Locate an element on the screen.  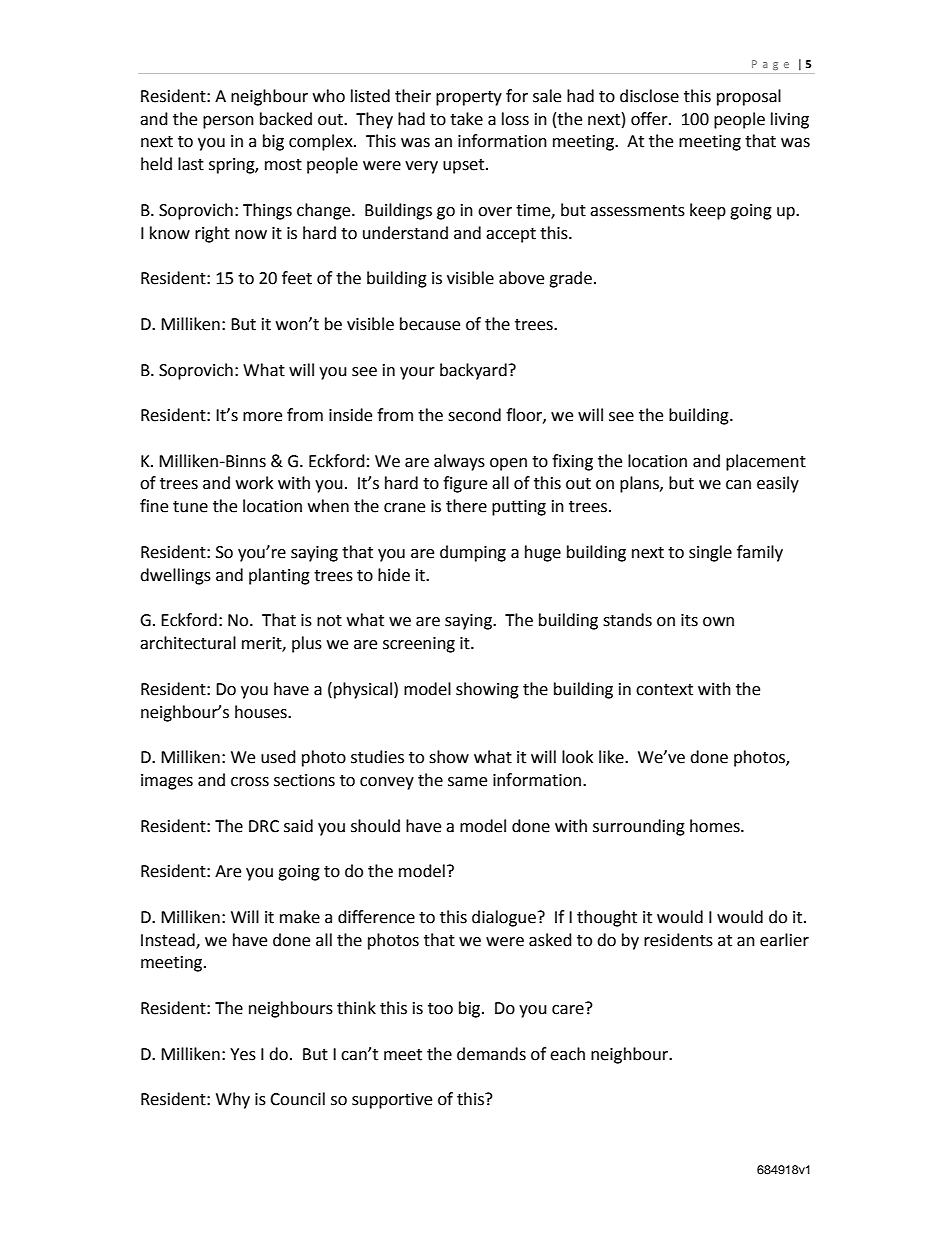
placement is located at coordinates (766, 462).
